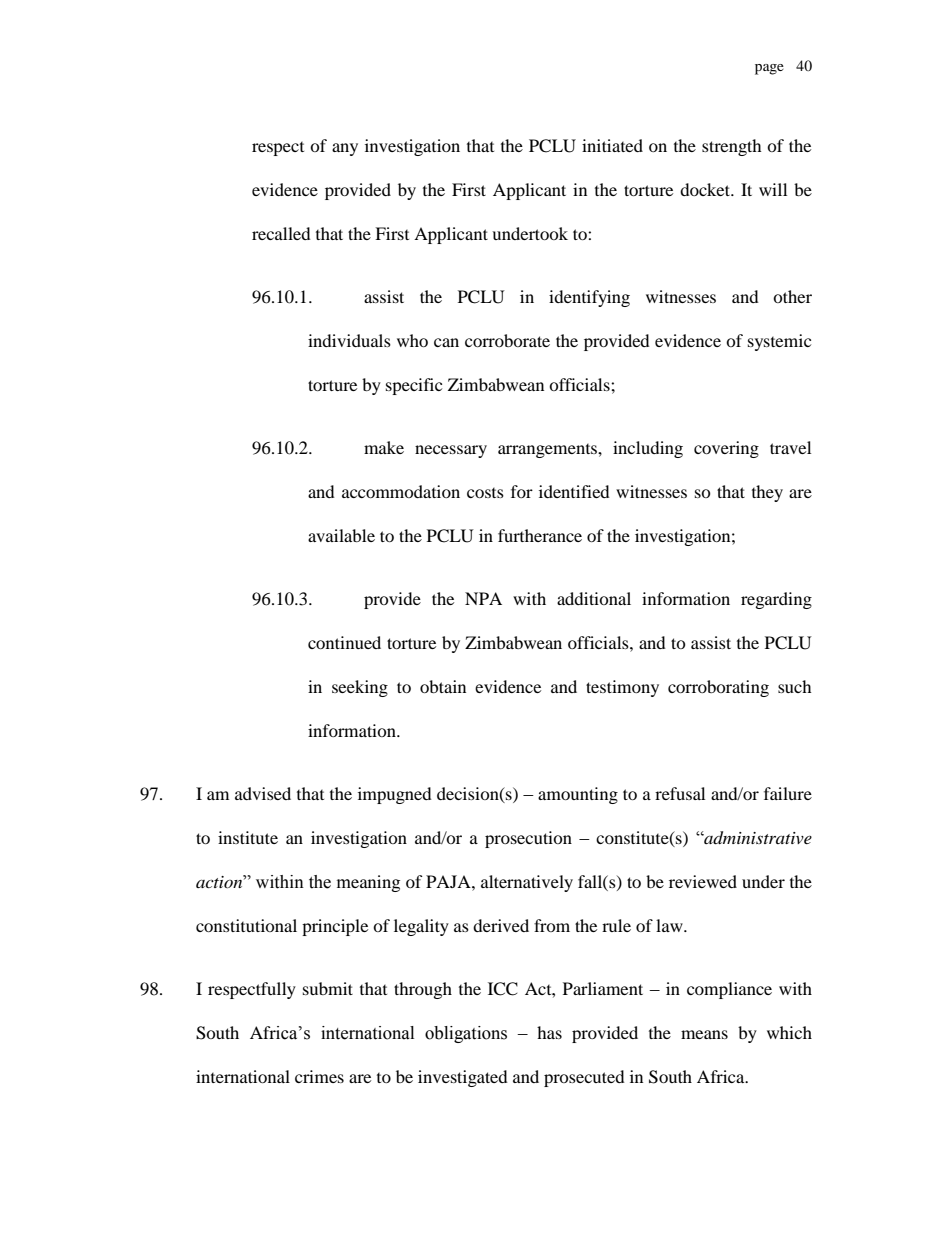 This page has height=1233, width=952. What do you see at coordinates (549, 1032) in the page?
I see `has` at bounding box center [549, 1032].
